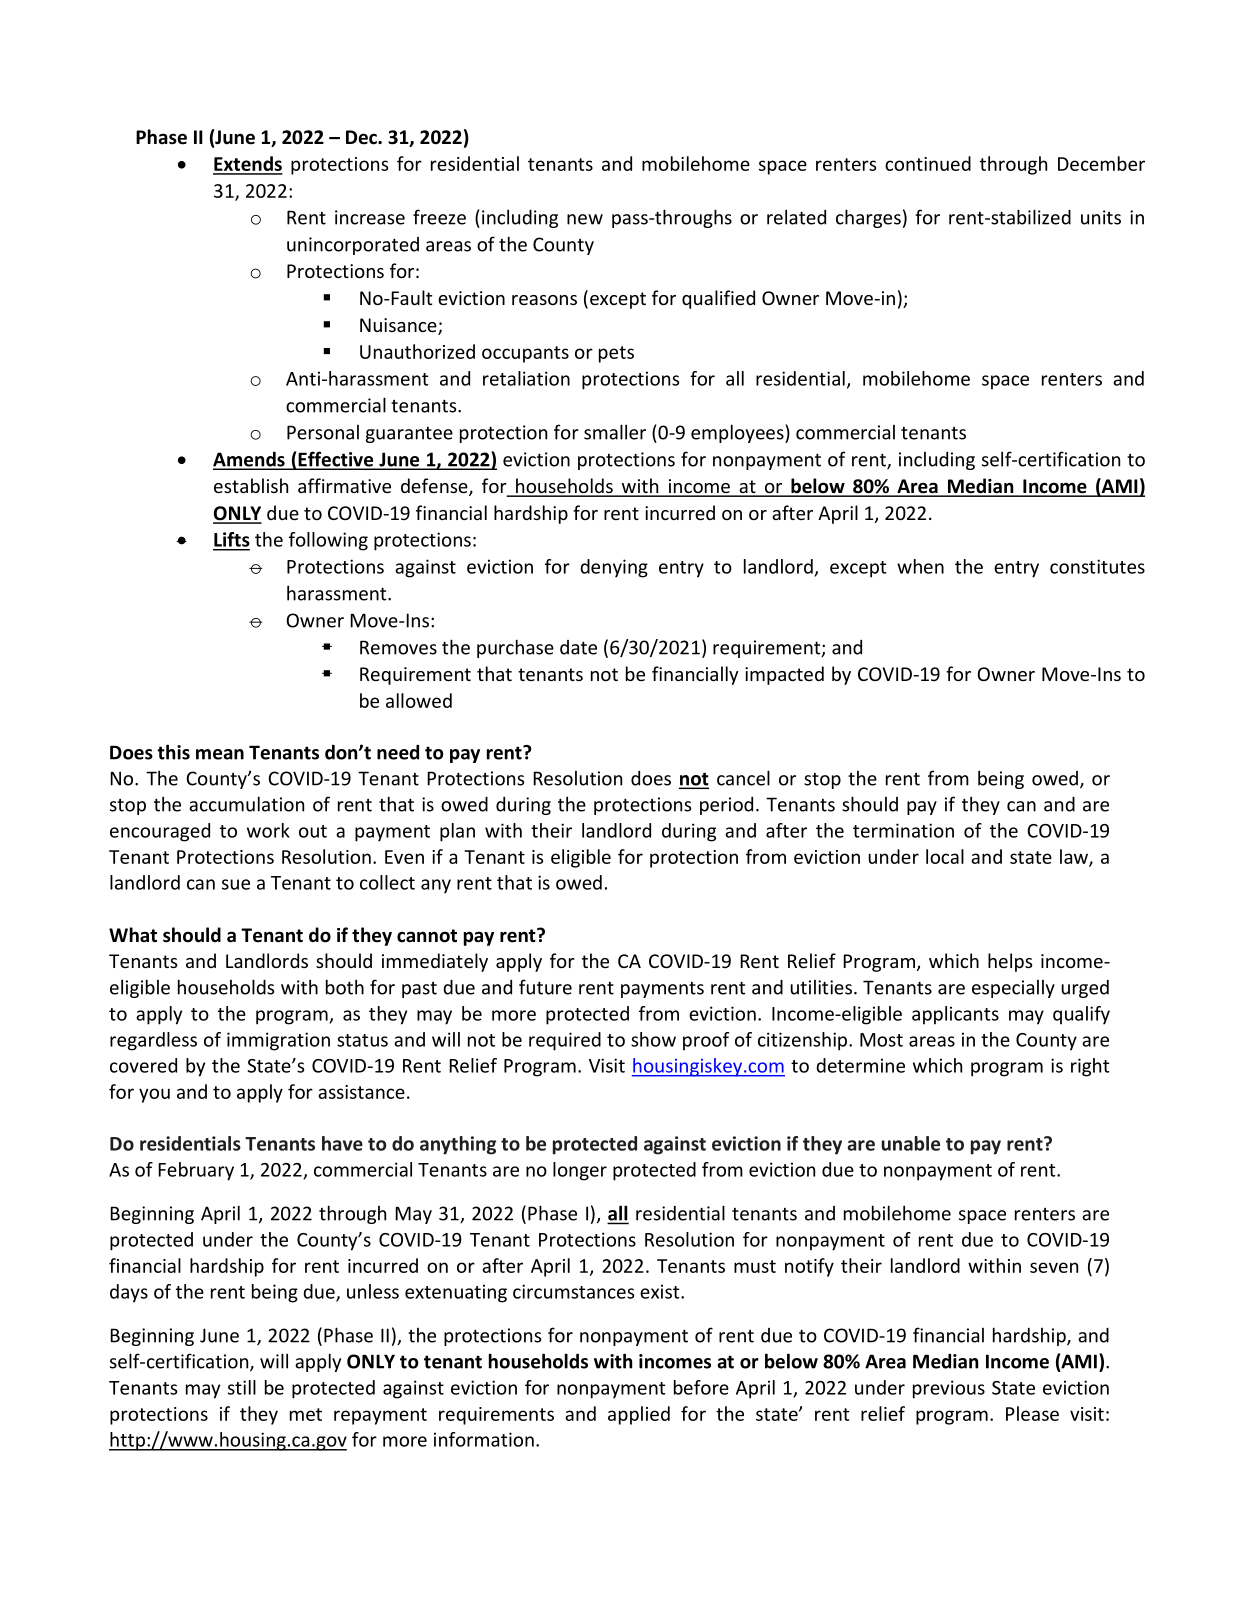  Describe the element at coordinates (585, 219) in the page. I see `new` at that location.
